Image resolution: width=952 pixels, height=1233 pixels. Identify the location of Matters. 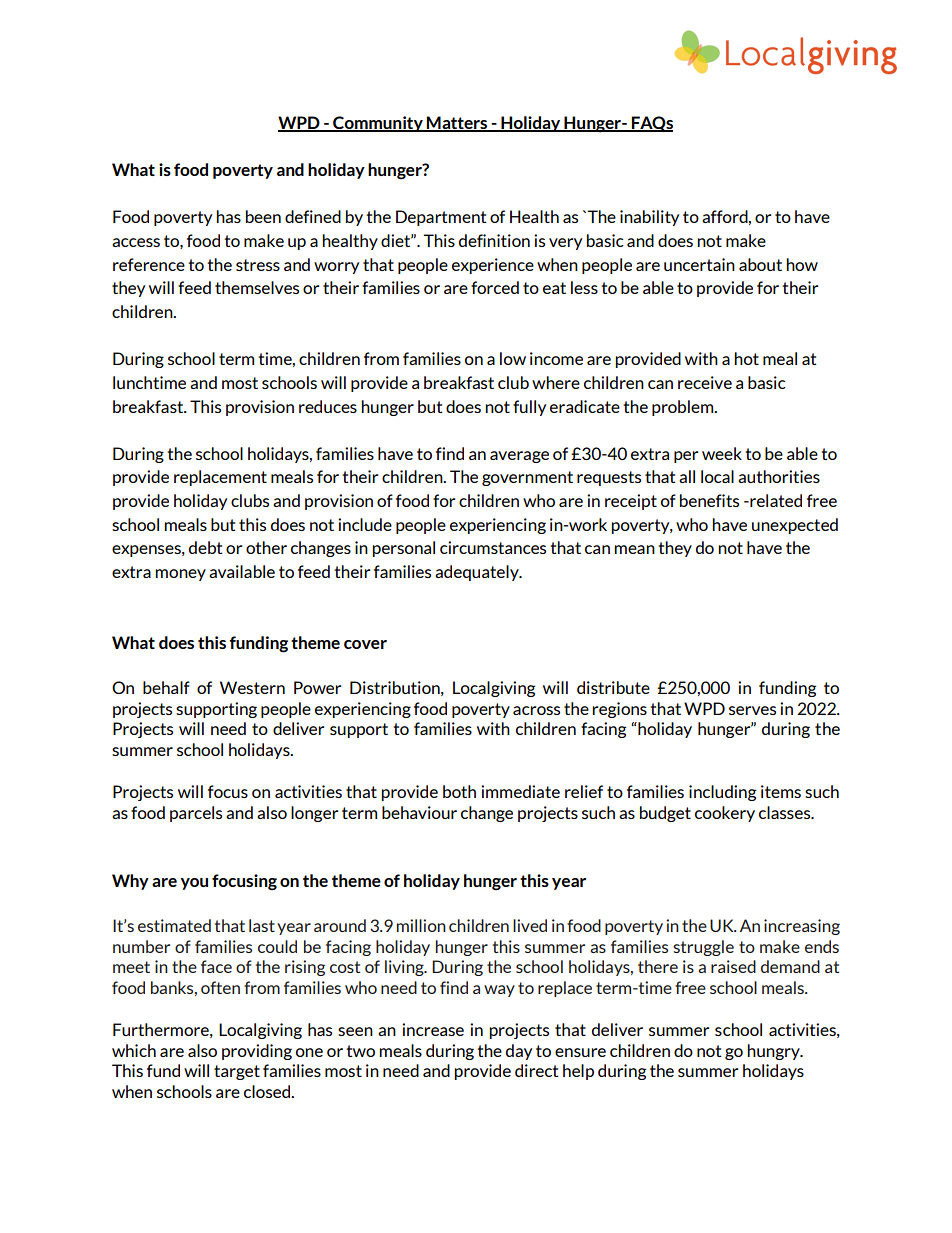
(457, 123).
